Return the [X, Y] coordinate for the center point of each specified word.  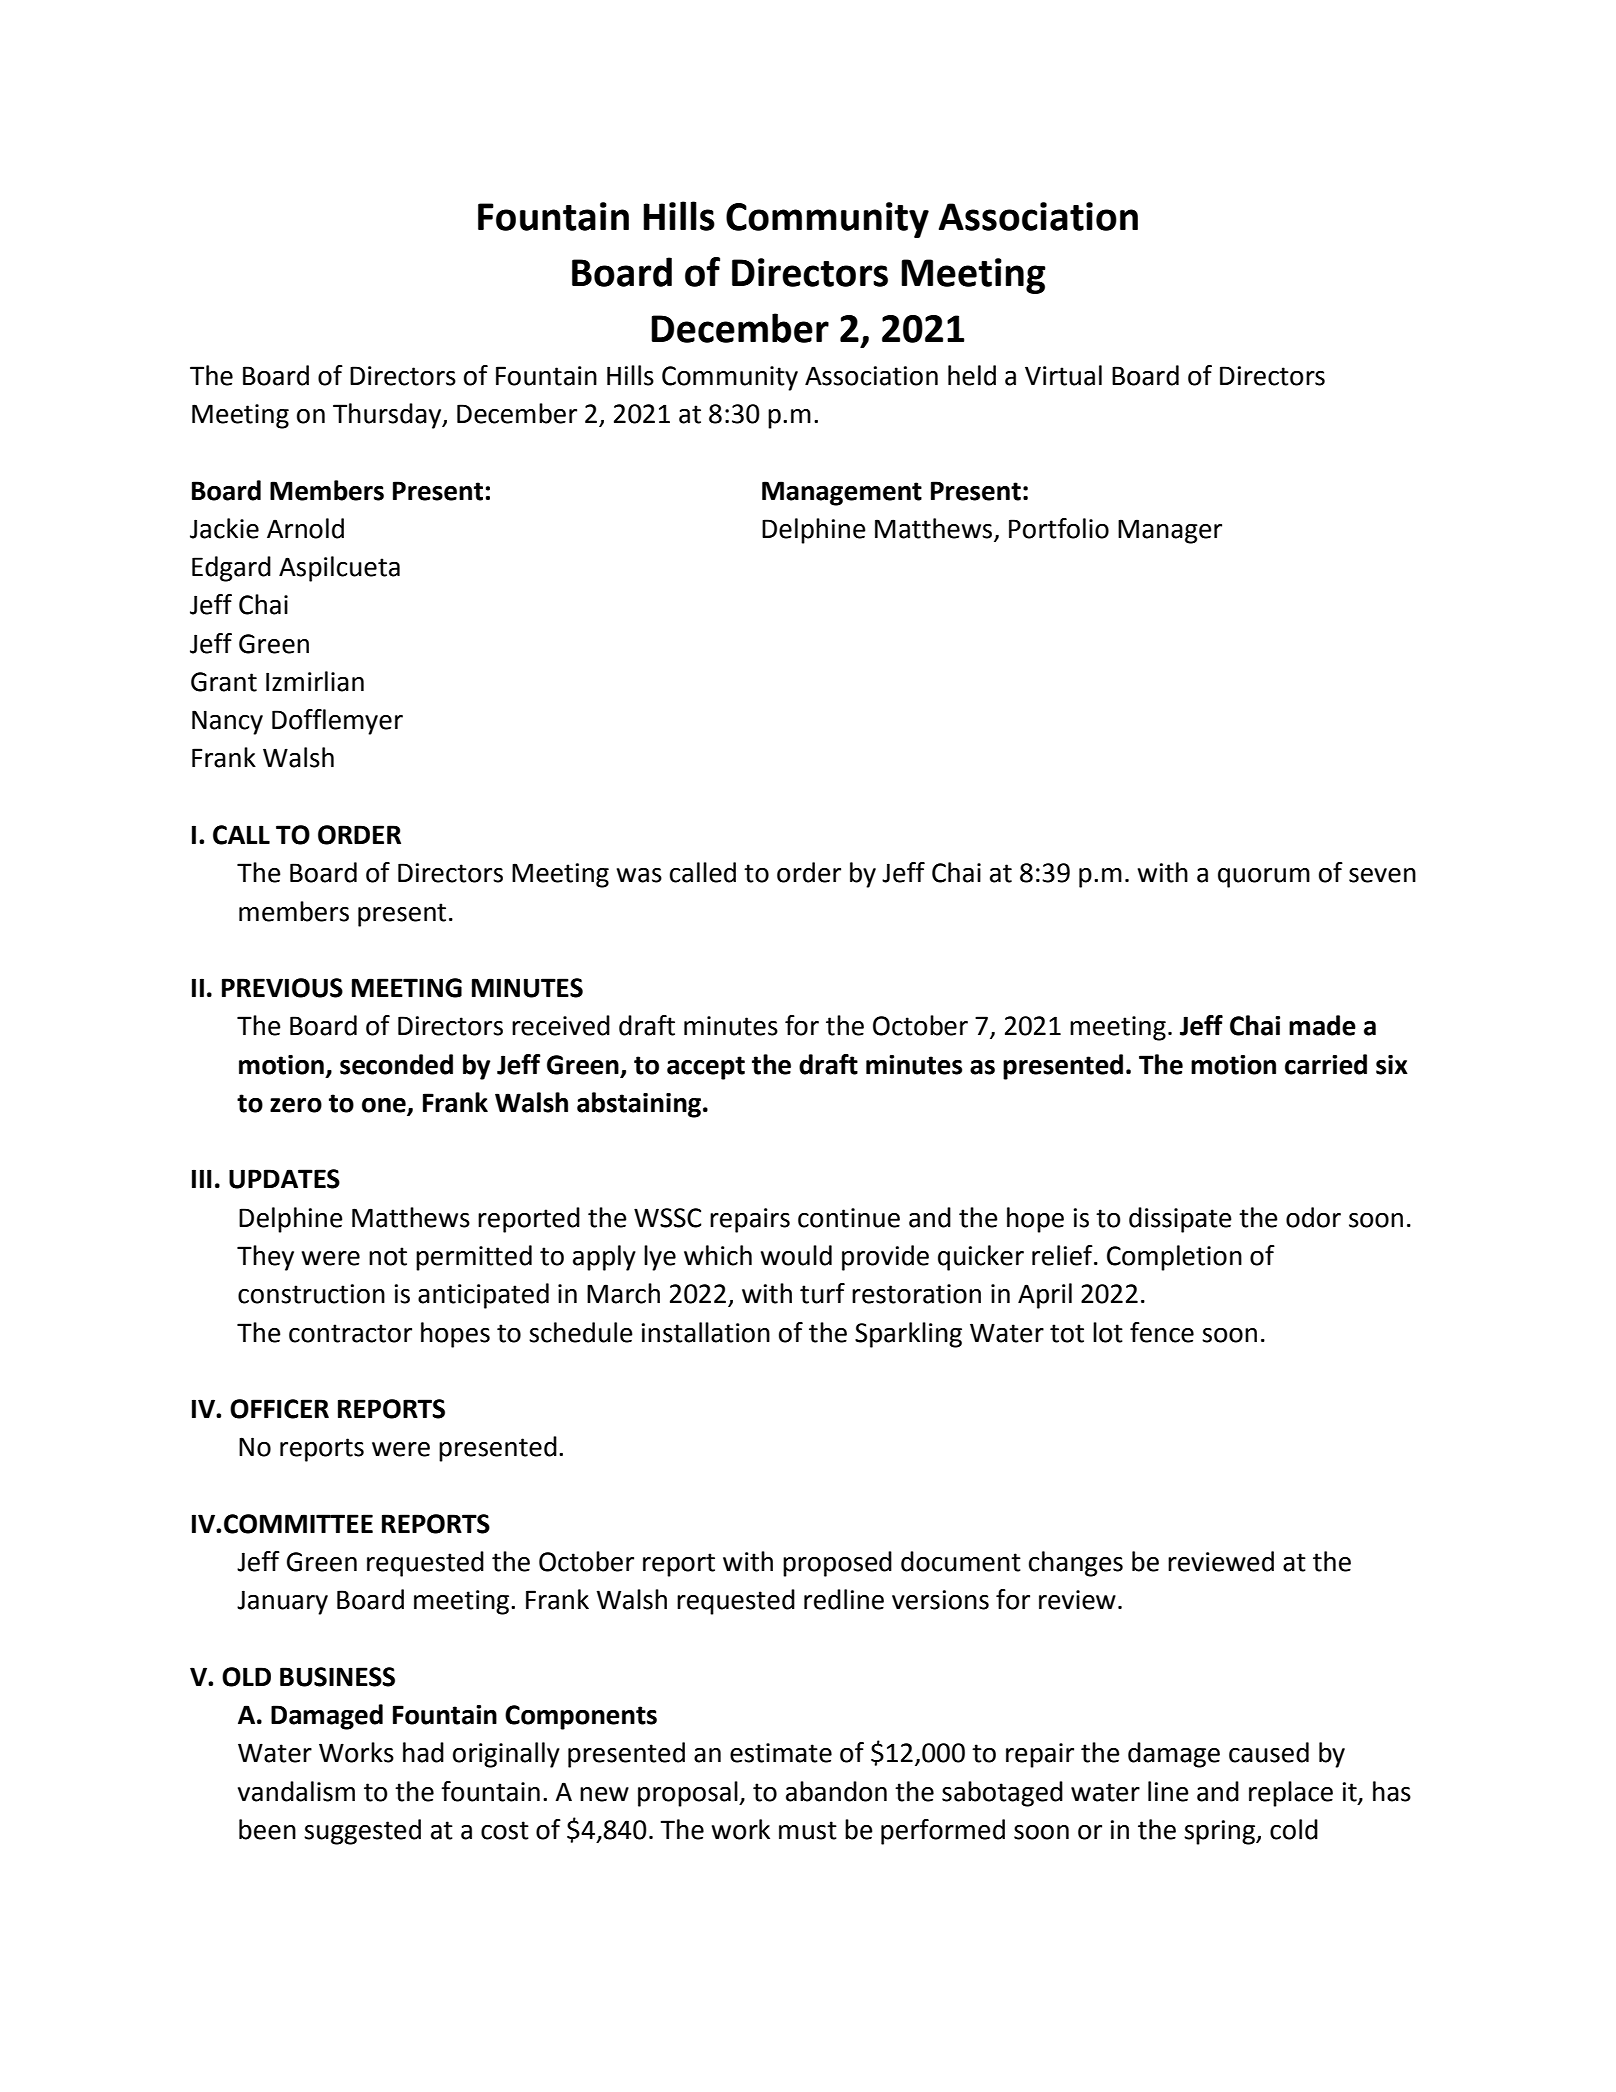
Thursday [388, 416]
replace [1291, 1794]
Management [842, 493]
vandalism [296, 1791]
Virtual [1063, 375]
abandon [836, 1791]
